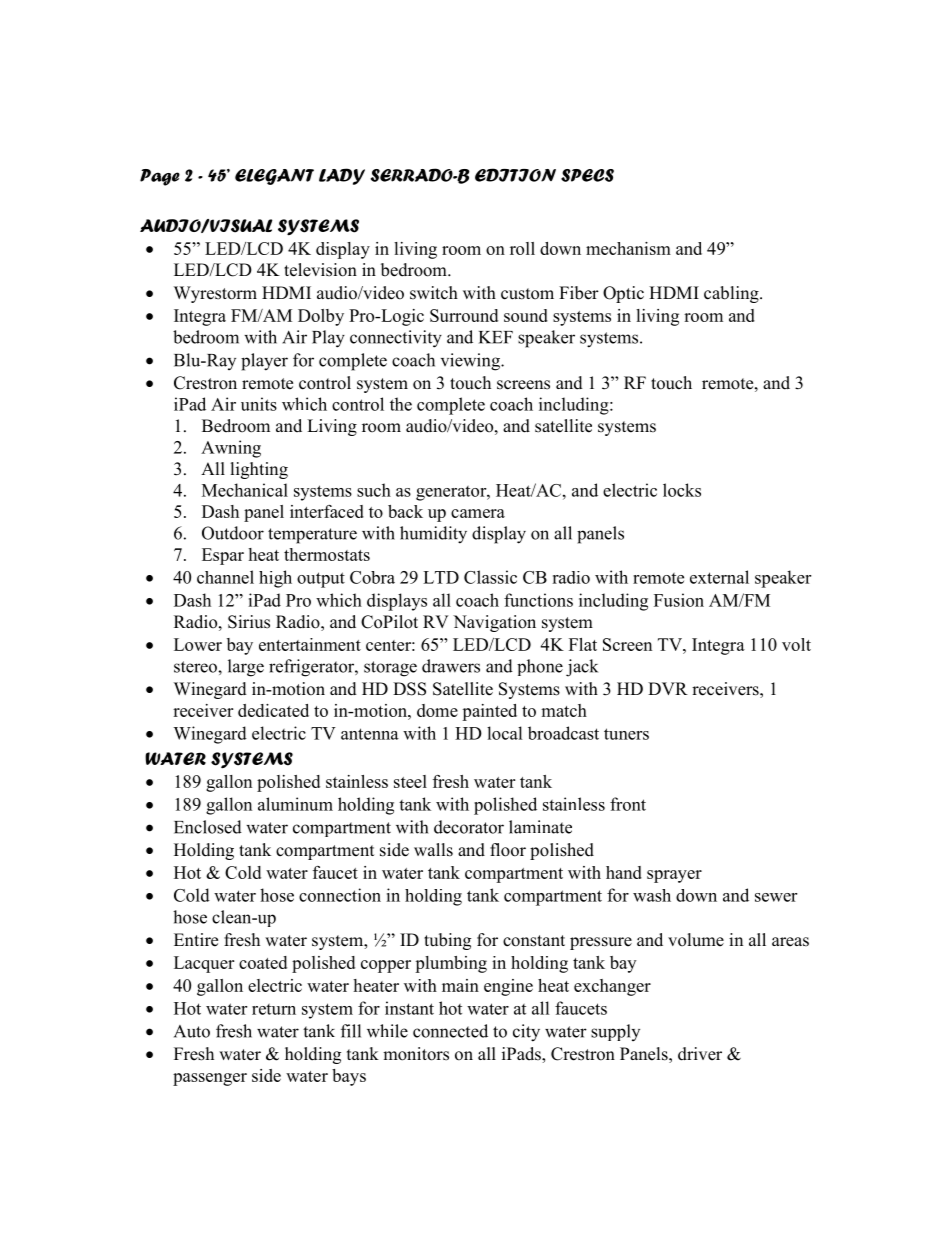  Describe the element at coordinates (233, 533) in the screenshot. I see `Outdoor` at that location.
